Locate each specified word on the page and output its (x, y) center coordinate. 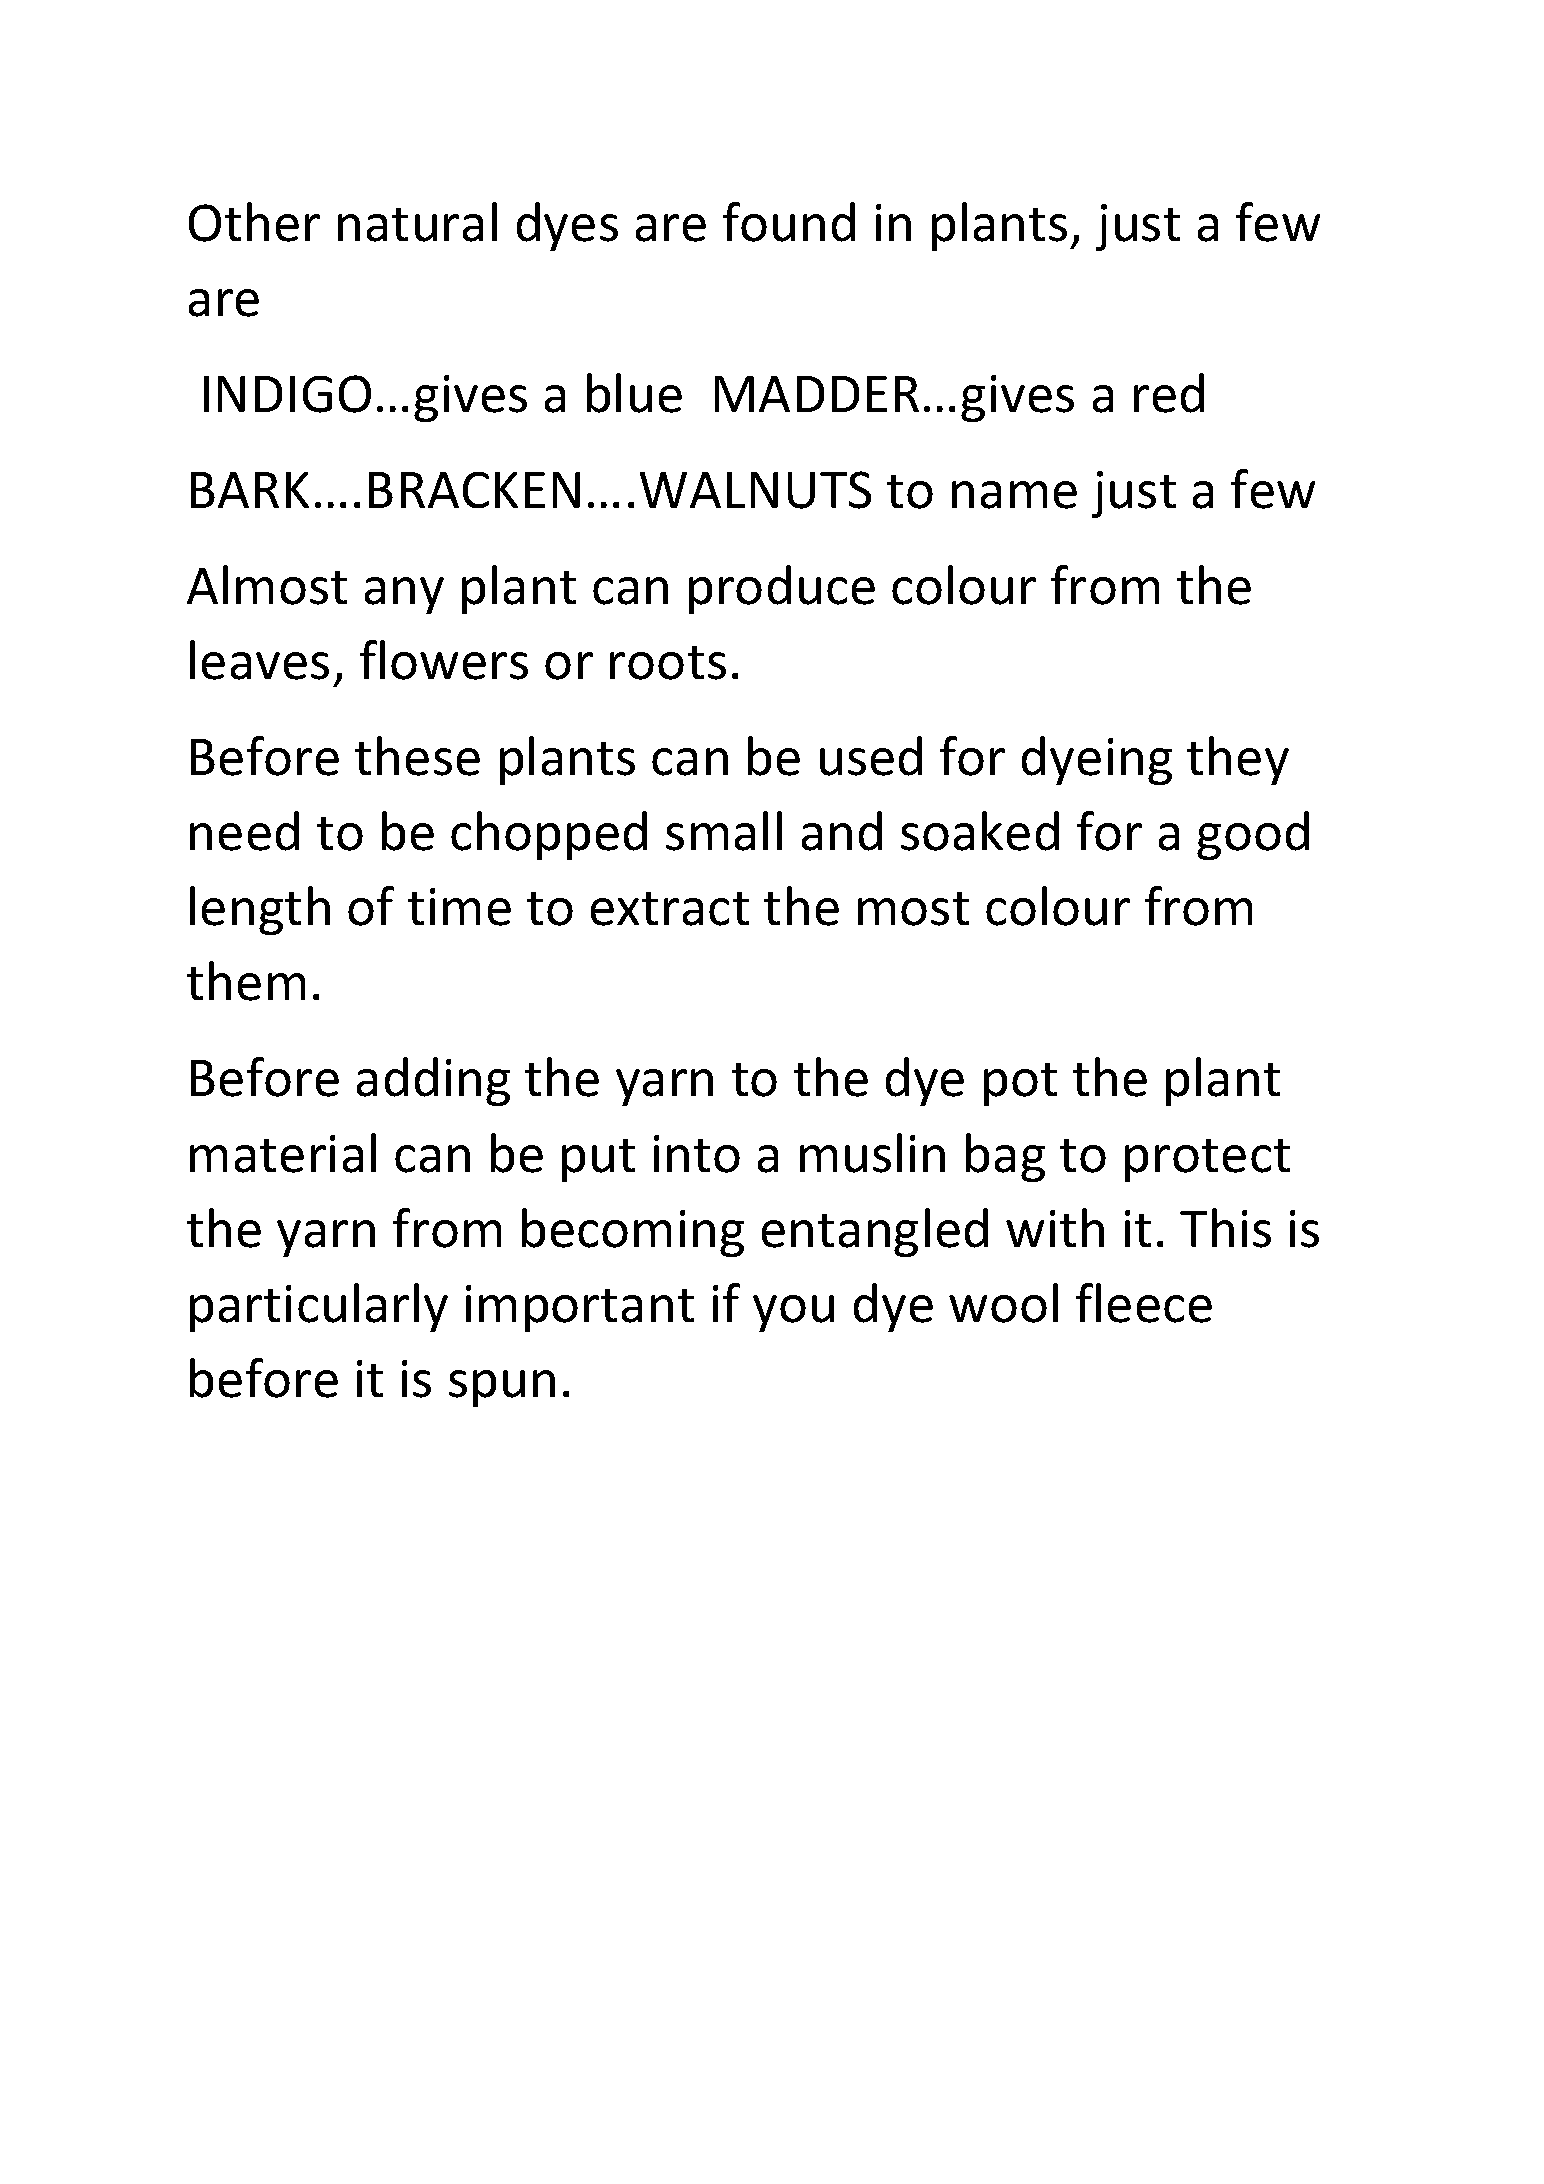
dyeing (1097, 760)
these (417, 756)
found (789, 222)
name (1014, 495)
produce (782, 589)
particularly (319, 1307)
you (793, 1313)
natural (417, 222)
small (724, 831)
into (697, 1154)
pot (1020, 1084)
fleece (1144, 1303)
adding (433, 1081)
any (404, 595)
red (1169, 393)
